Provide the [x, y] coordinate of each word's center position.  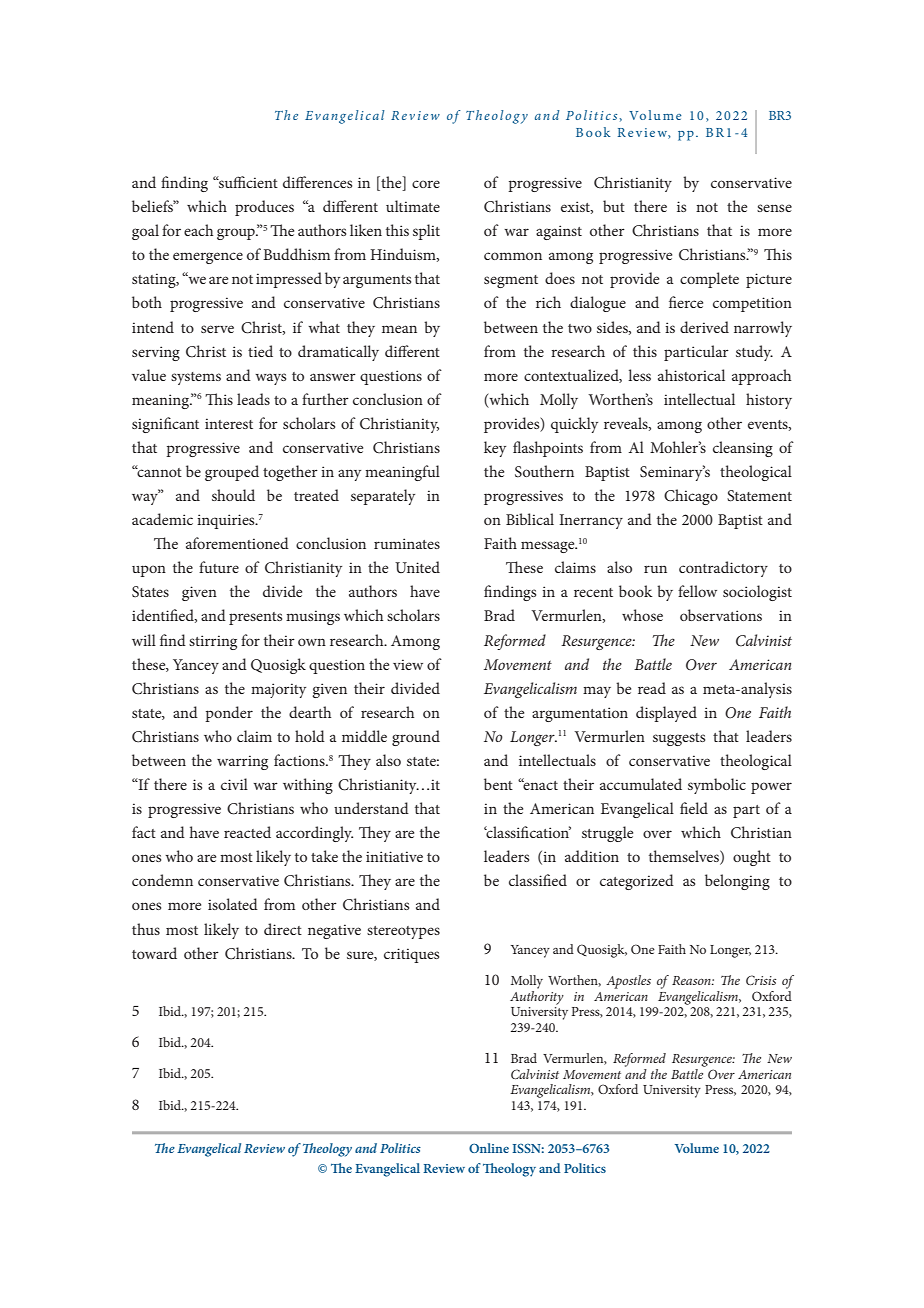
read [652, 688]
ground [416, 738]
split [426, 232]
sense [774, 208]
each [198, 230]
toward [154, 953]
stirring [213, 642]
